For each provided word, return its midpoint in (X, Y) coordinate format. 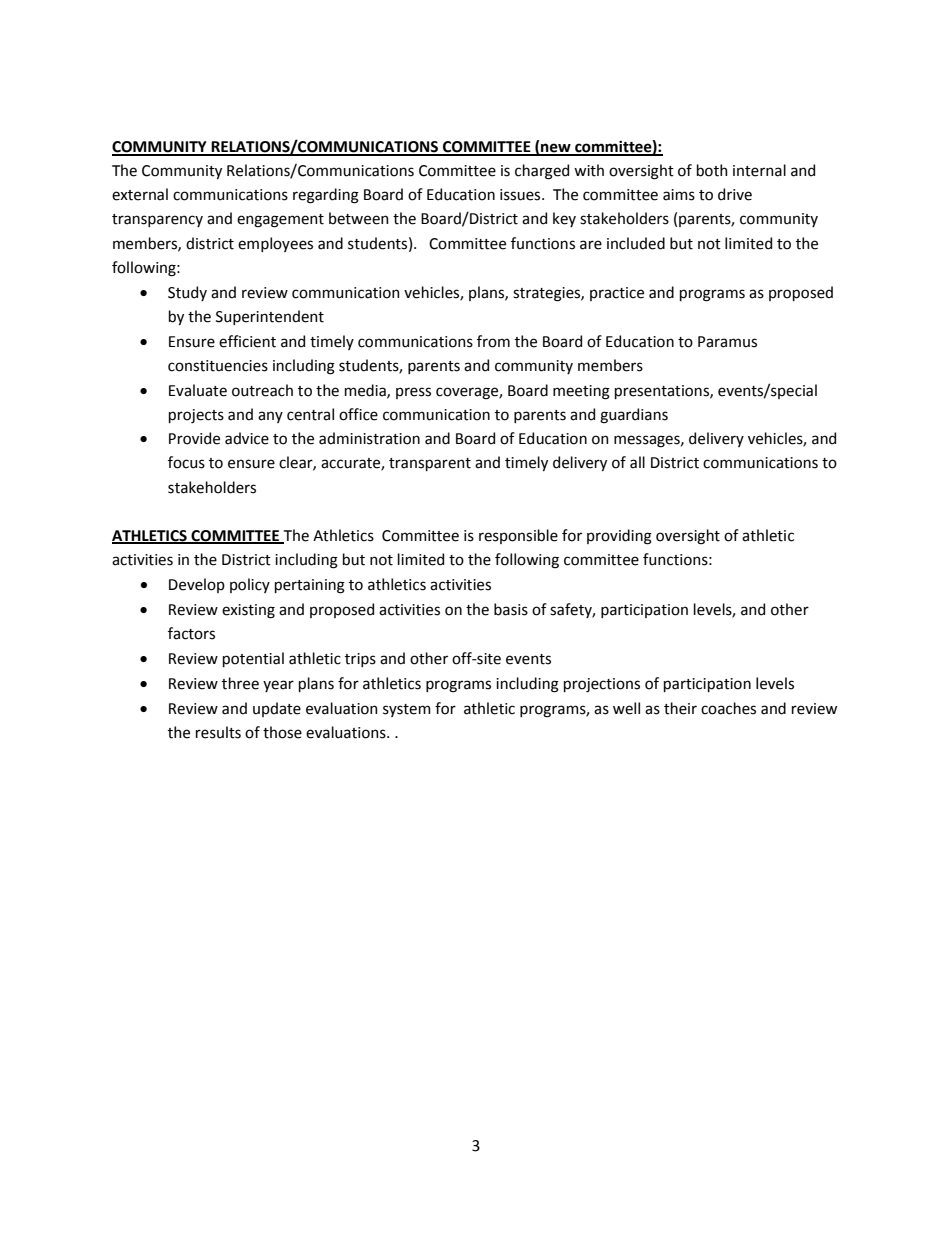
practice (617, 294)
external (140, 194)
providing (619, 537)
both (712, 170)
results (218, 732)
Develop (197, 585)
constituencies (218, 366)
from (493, 341)
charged (542, 172)
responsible (518, 536)
